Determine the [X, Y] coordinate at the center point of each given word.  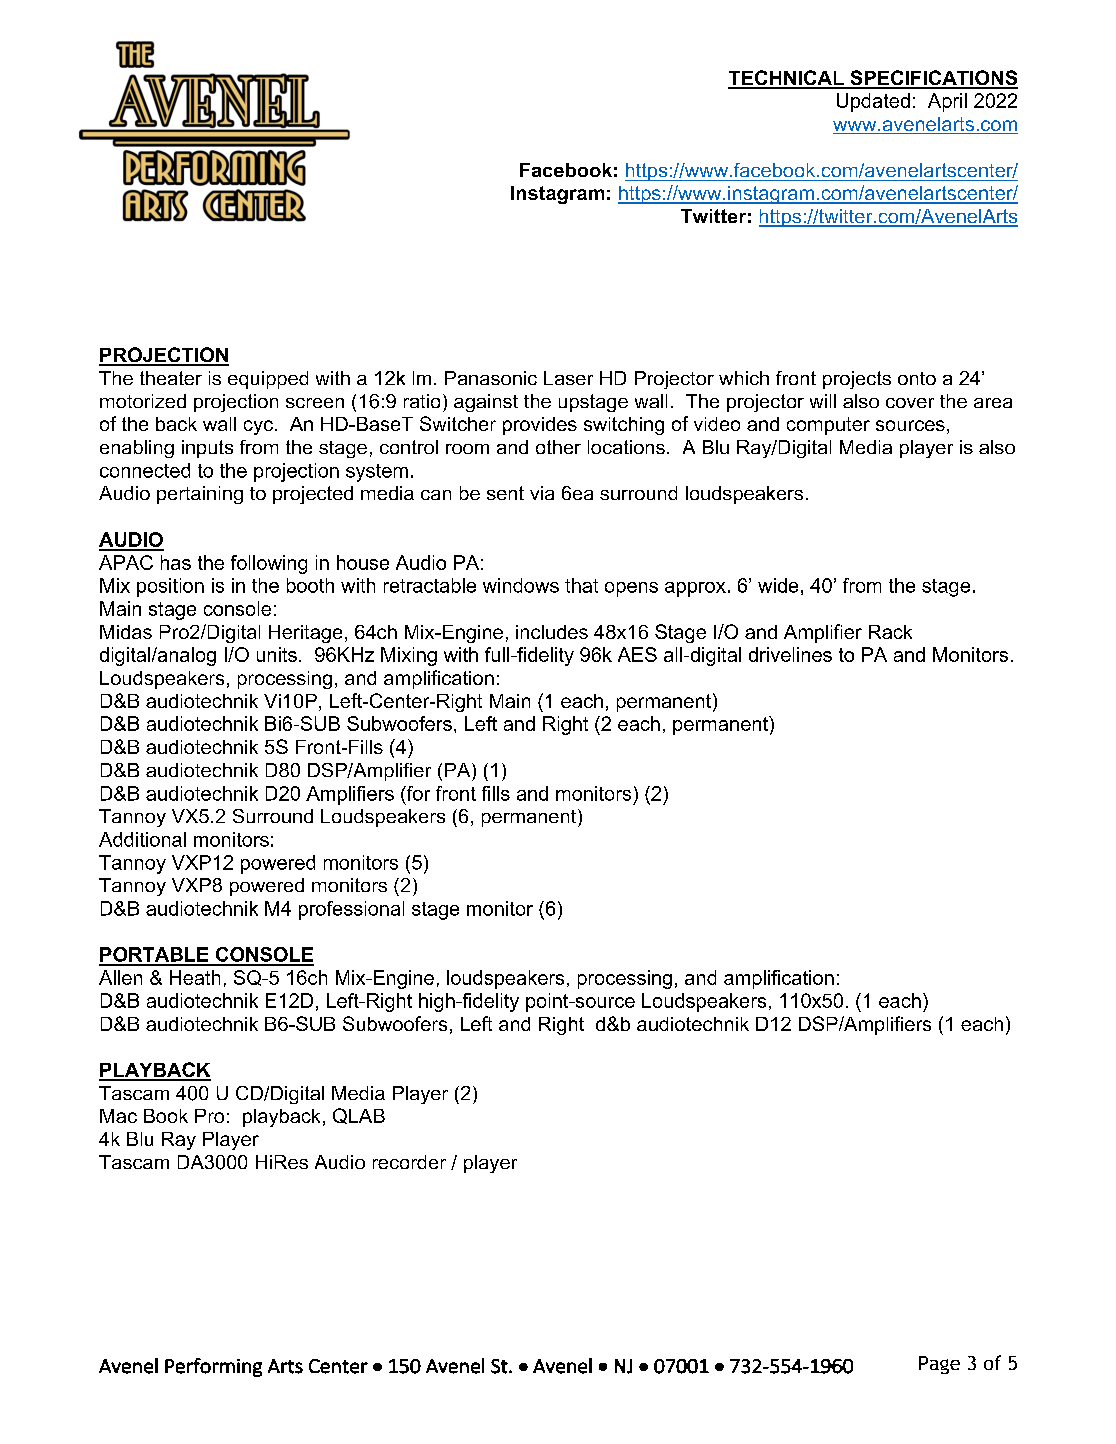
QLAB [359, 1116]
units [277, 654]
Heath [195, 977]
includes [552, 632]
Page [939, 1365]
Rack [890, 632]
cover [910, 403]
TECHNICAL [787, 79]
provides [540, 426]
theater [171, 378]
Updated [873, 102]
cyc [258, 427]
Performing [213, 1367]
